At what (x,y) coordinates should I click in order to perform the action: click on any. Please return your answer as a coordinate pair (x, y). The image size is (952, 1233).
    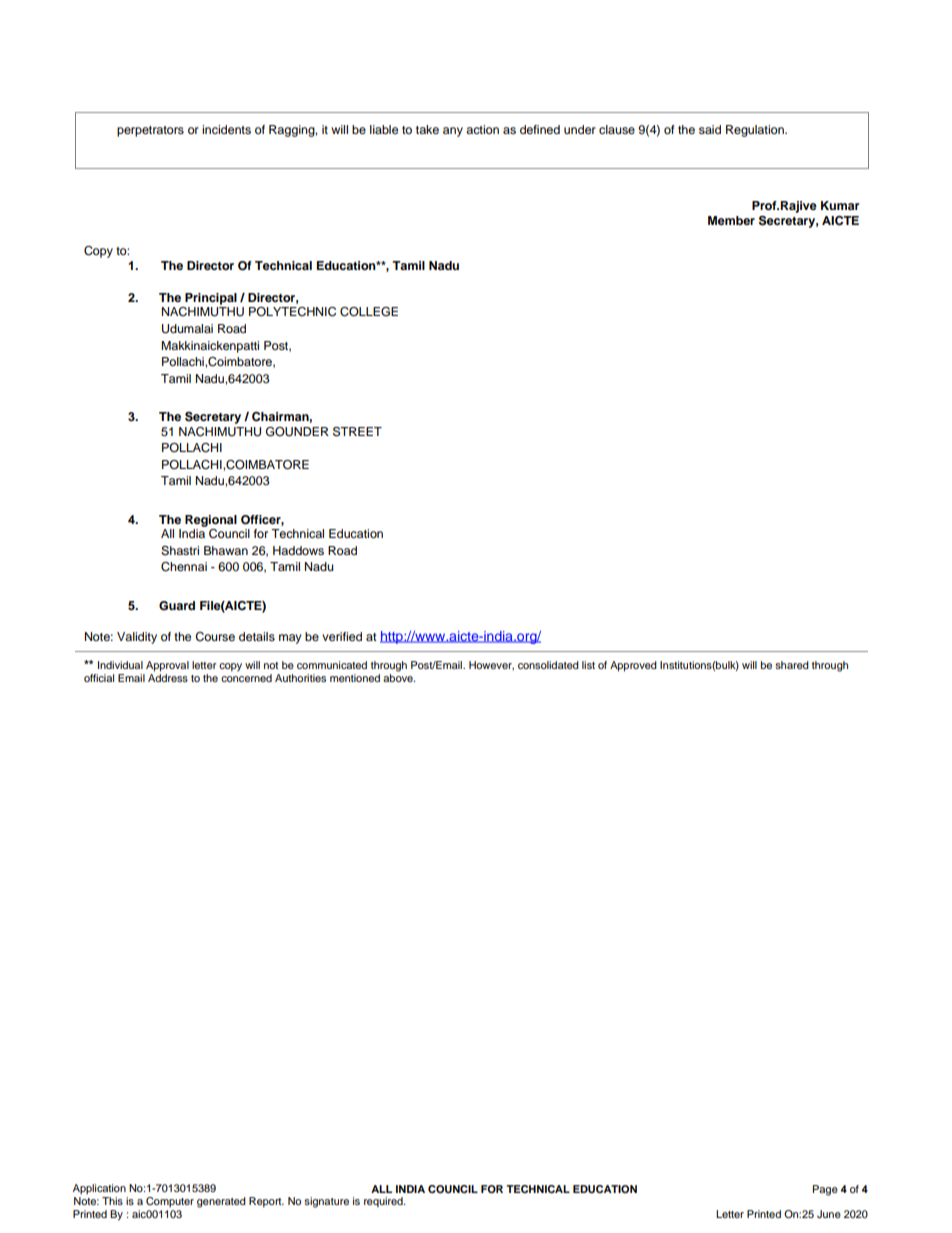
    Looking at the image, I should click on (453, 132).
